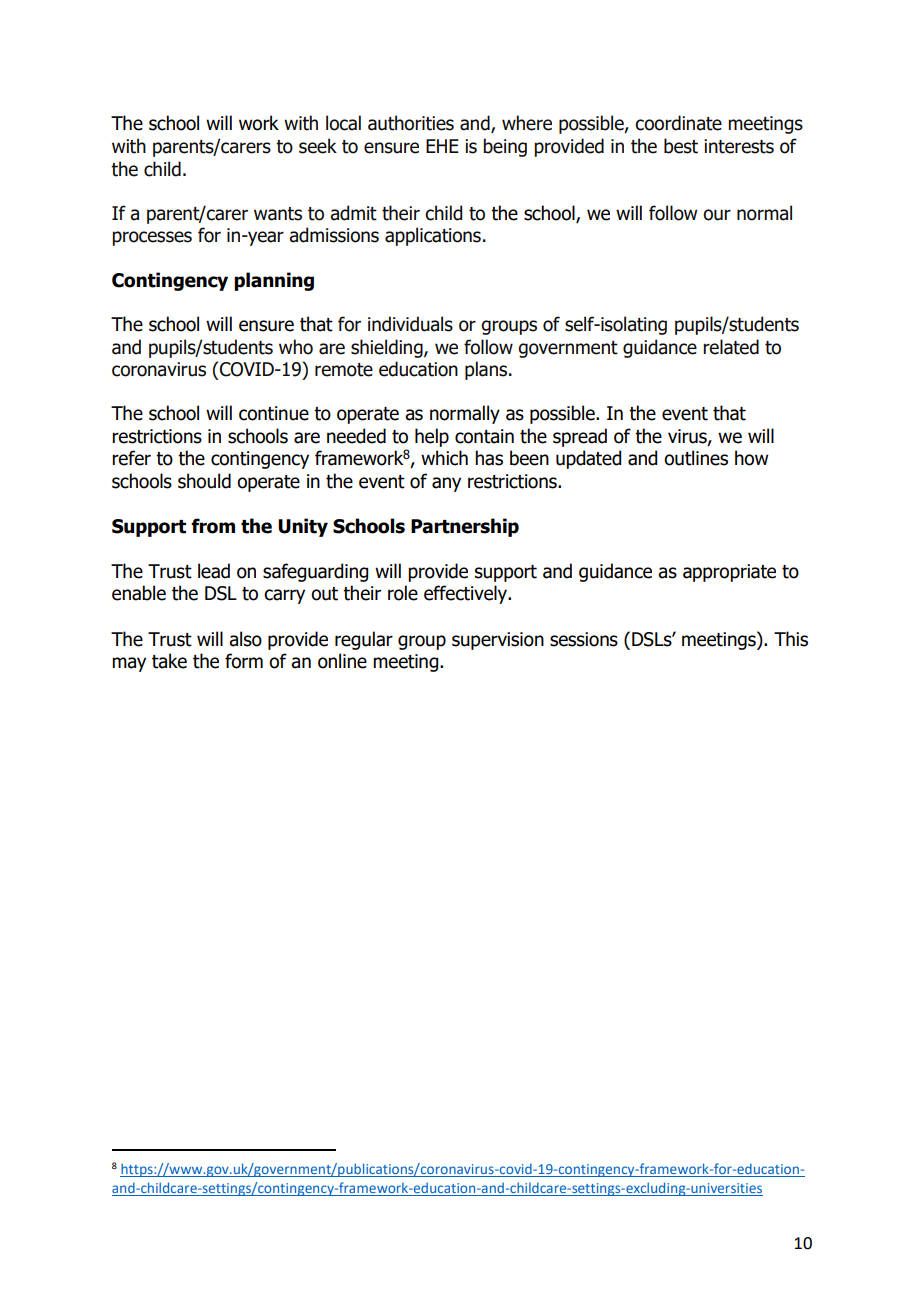  I want to click on seek, so click(318, 146).
